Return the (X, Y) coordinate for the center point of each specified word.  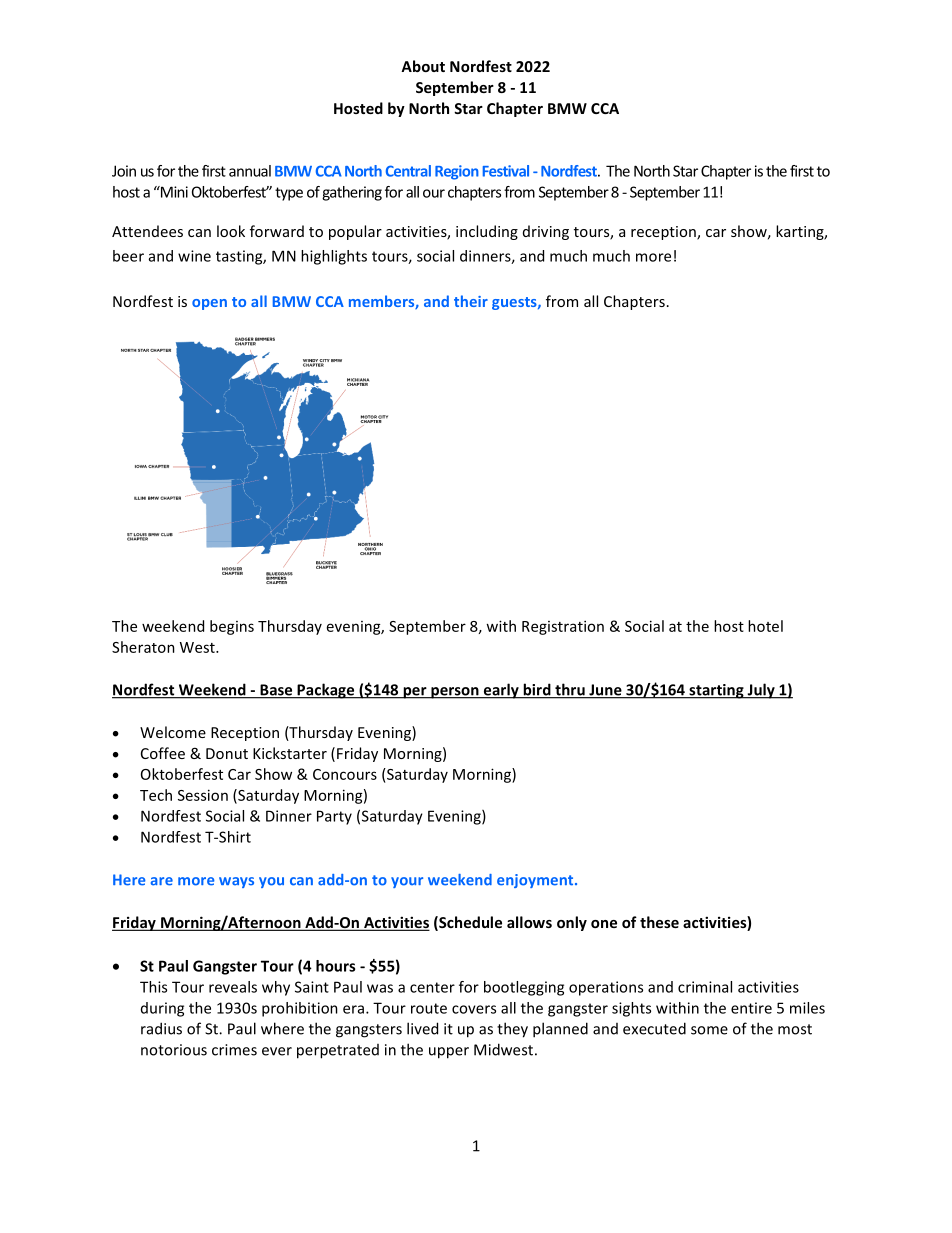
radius (161, 1028)
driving (546, 232)
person (455, 693)
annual (250, 171)
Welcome (173, 732)
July (761, 691)
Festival (506, 171)
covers (474, 1009)
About (423, 66)
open (209, 304)
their (471, 301)
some (709, 1030)
